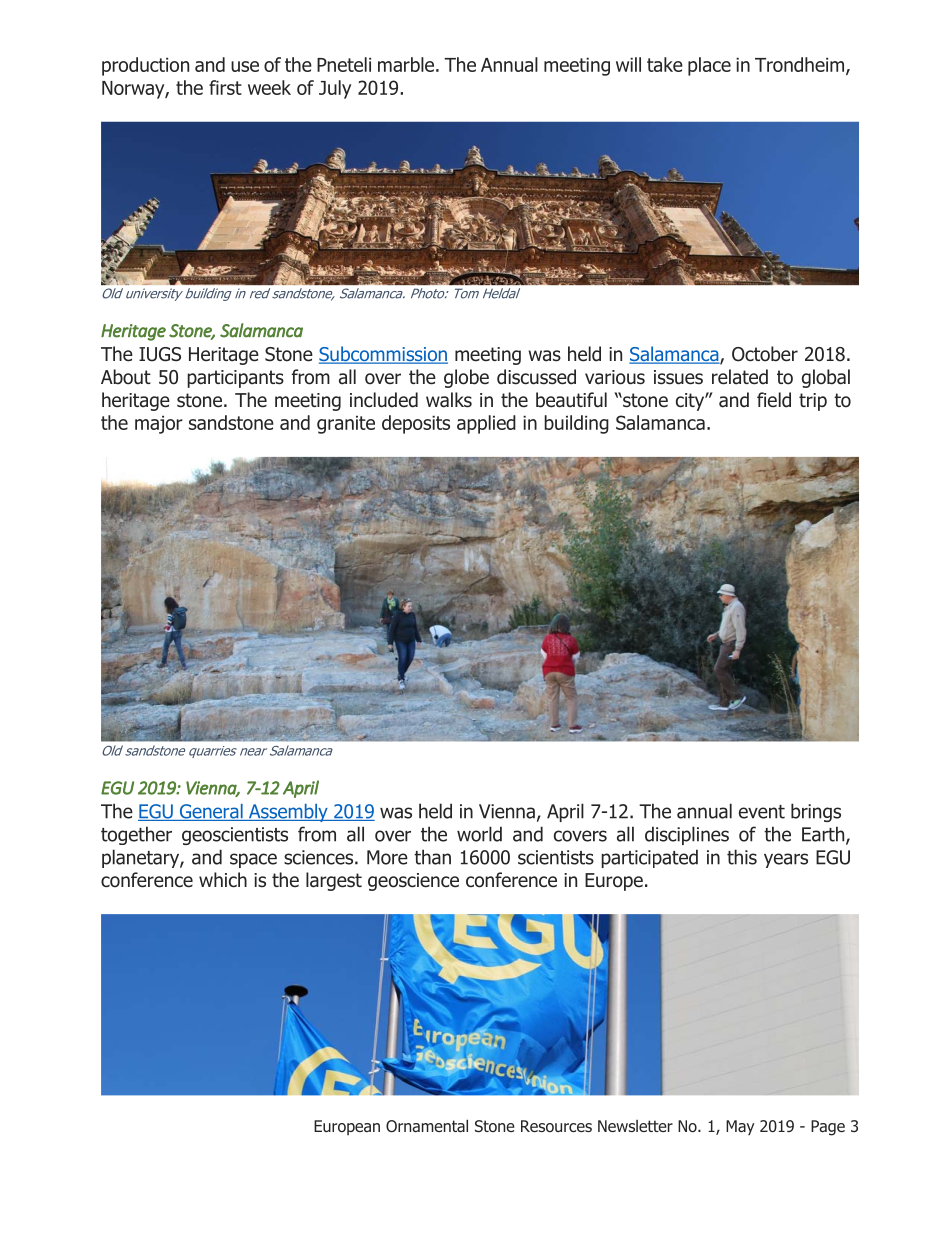  Describe the element at coordinates (466, 378) in the screenshot. I see `globe` at that location.
